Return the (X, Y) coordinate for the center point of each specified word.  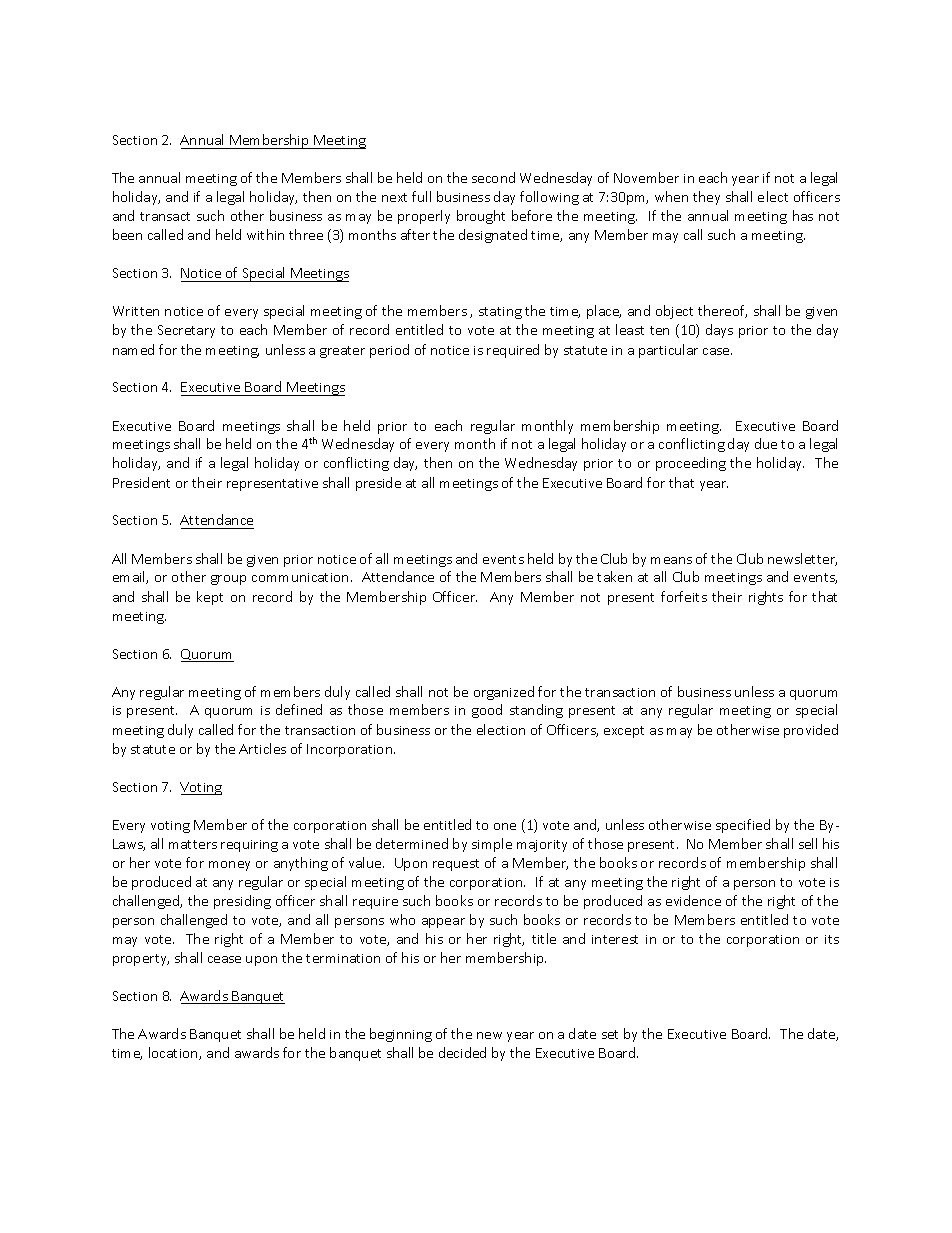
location (174, 1053)
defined (299, 709)
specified (743, 826)
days (719, 331)
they (706, 198)
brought (481, 217)
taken (614, 576)
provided (811, 731)
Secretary (186, 331)
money (229, 866)
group (228, 580)
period (389, 351)
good (487, 711)
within (265, 234)
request (456, 865)
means (671, 560)
